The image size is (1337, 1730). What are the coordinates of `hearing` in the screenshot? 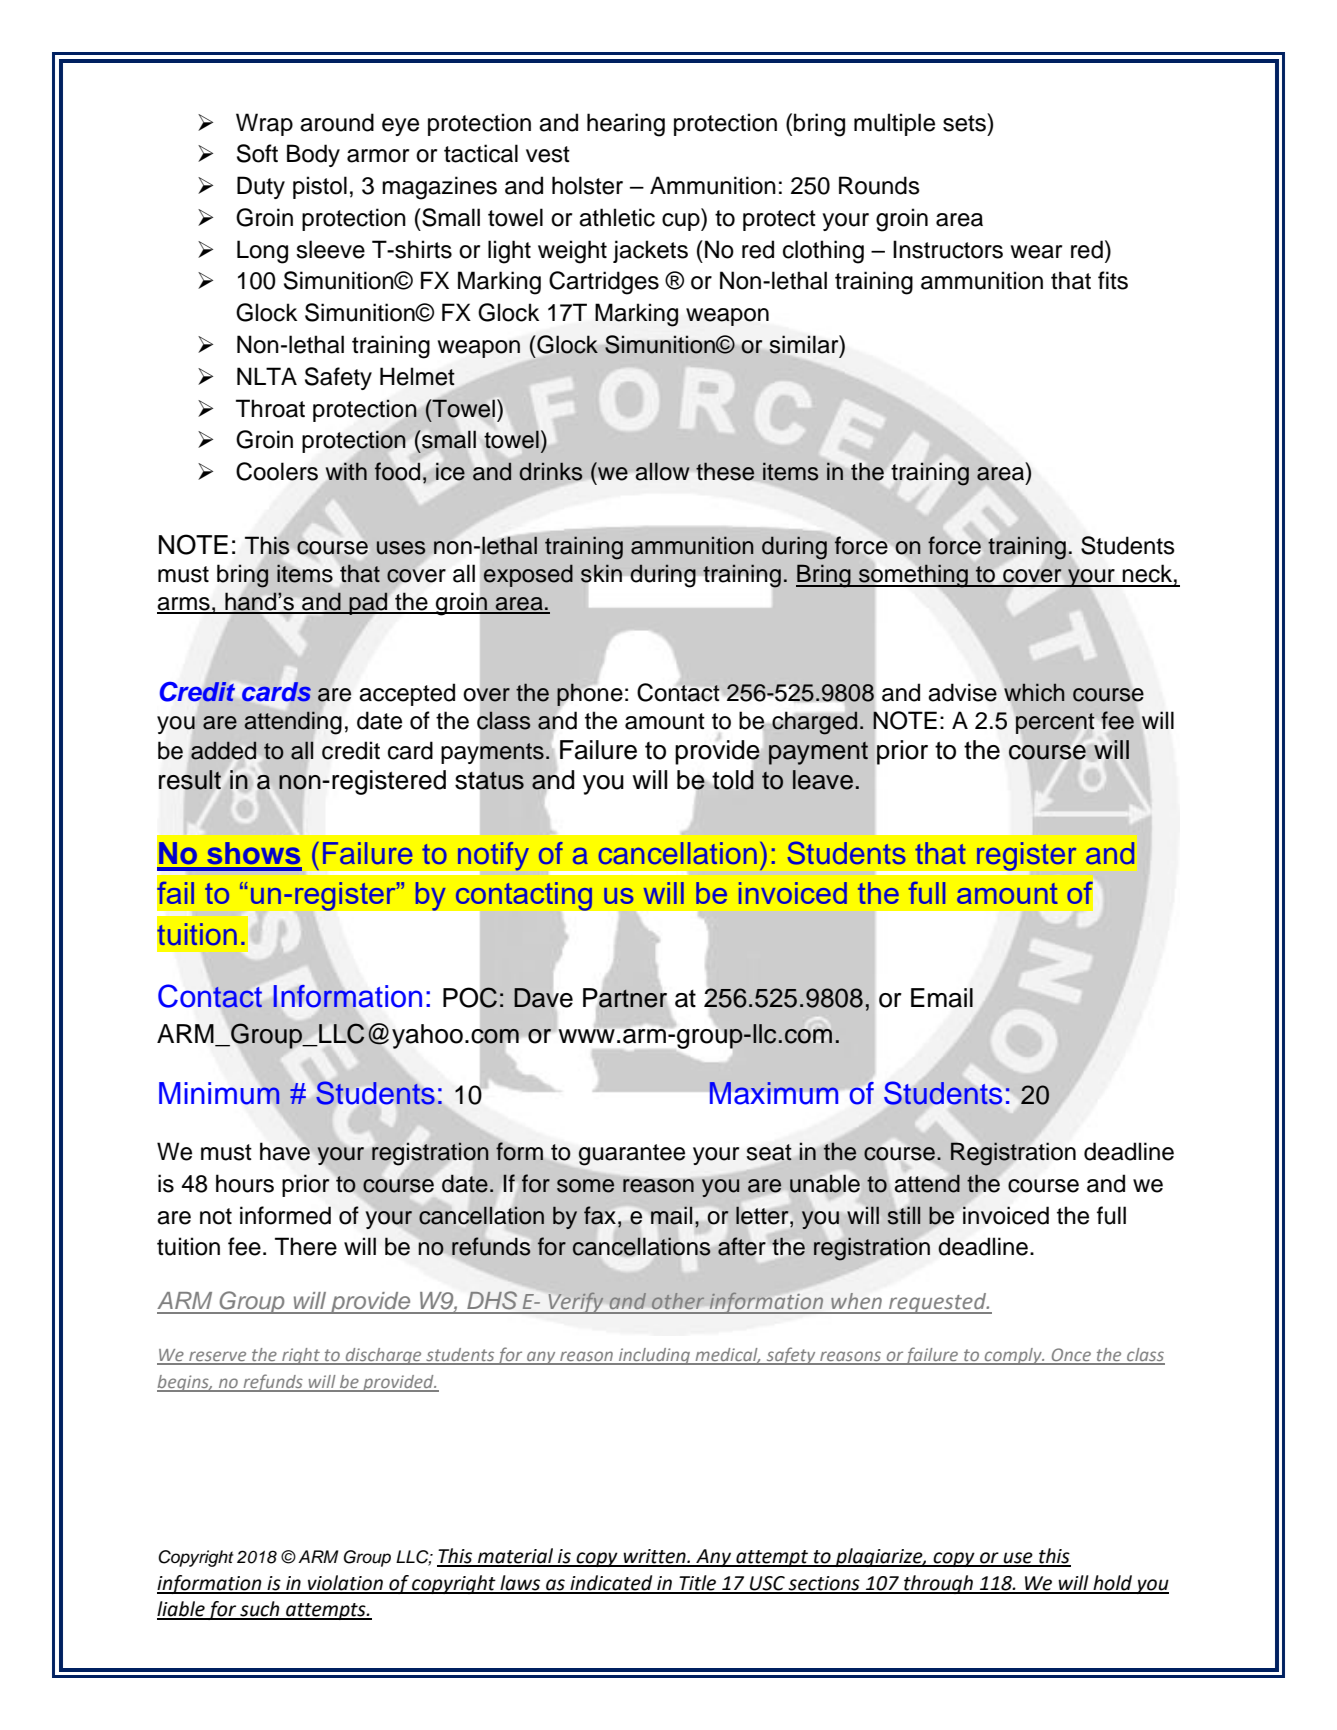 It's located at (626, 125).
